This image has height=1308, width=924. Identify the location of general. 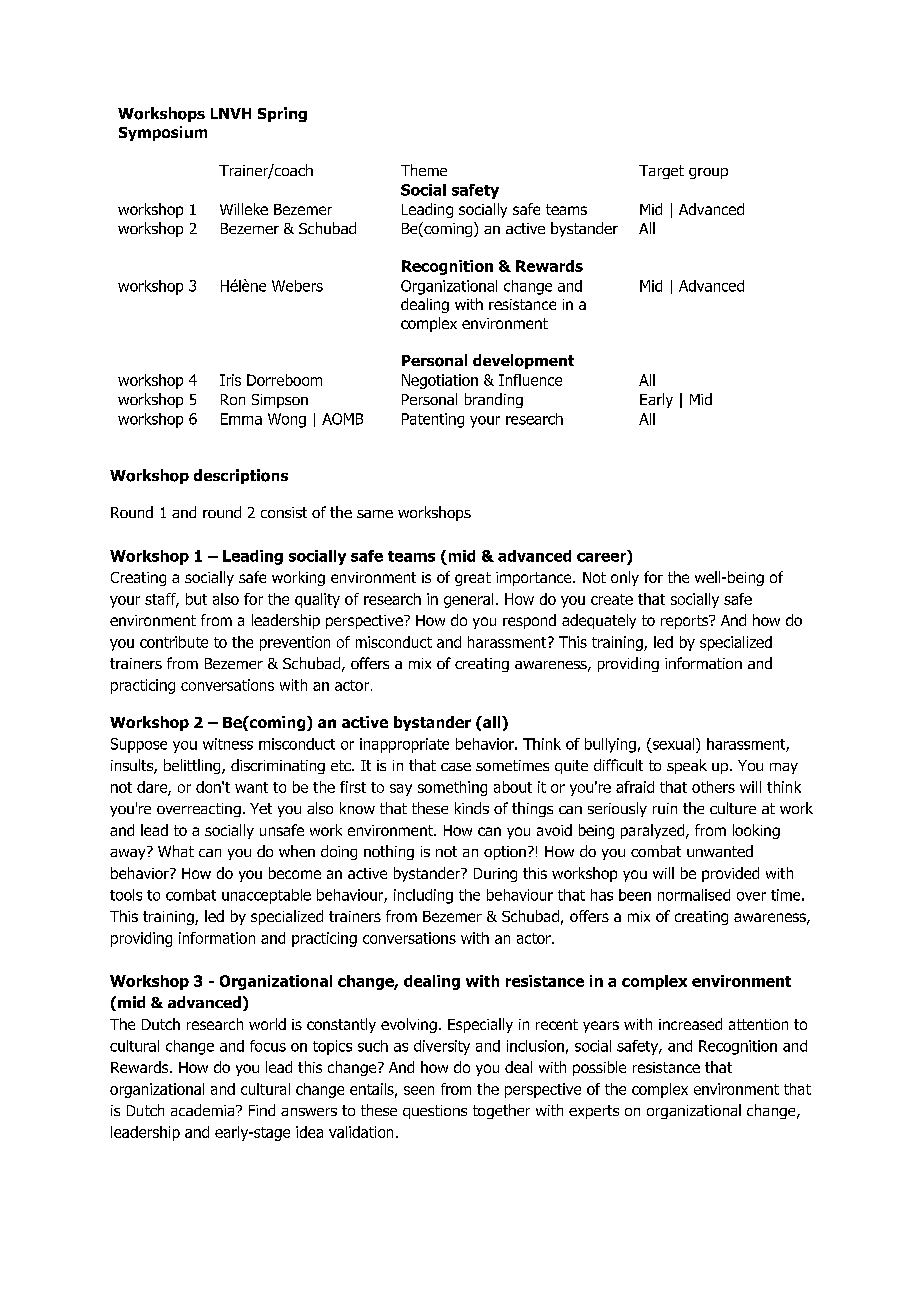
(468, 600).
